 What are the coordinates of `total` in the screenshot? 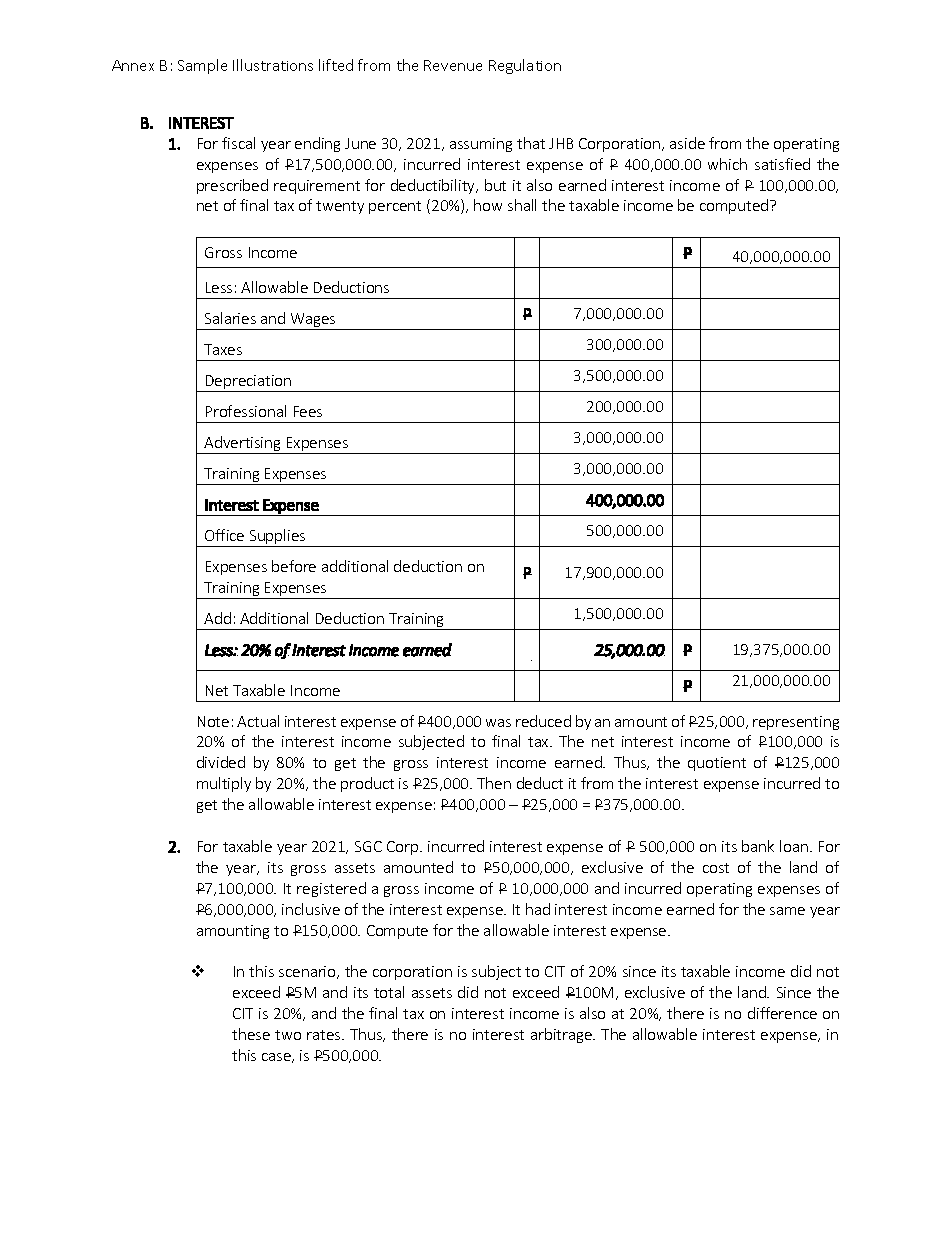 It's located at (389, 992).
